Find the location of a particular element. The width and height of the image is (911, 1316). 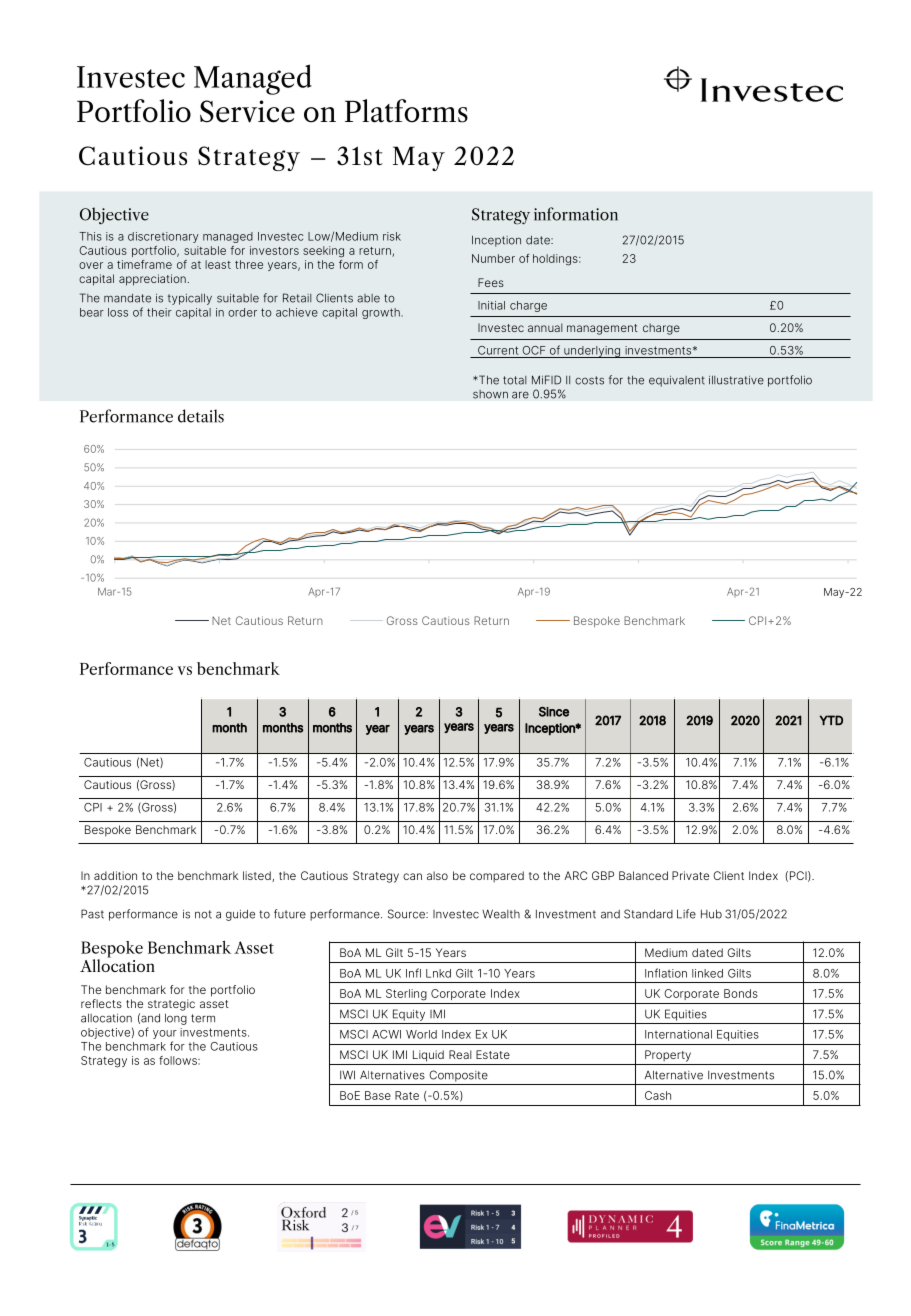

Composite is located at coordinates (458, 1076).
